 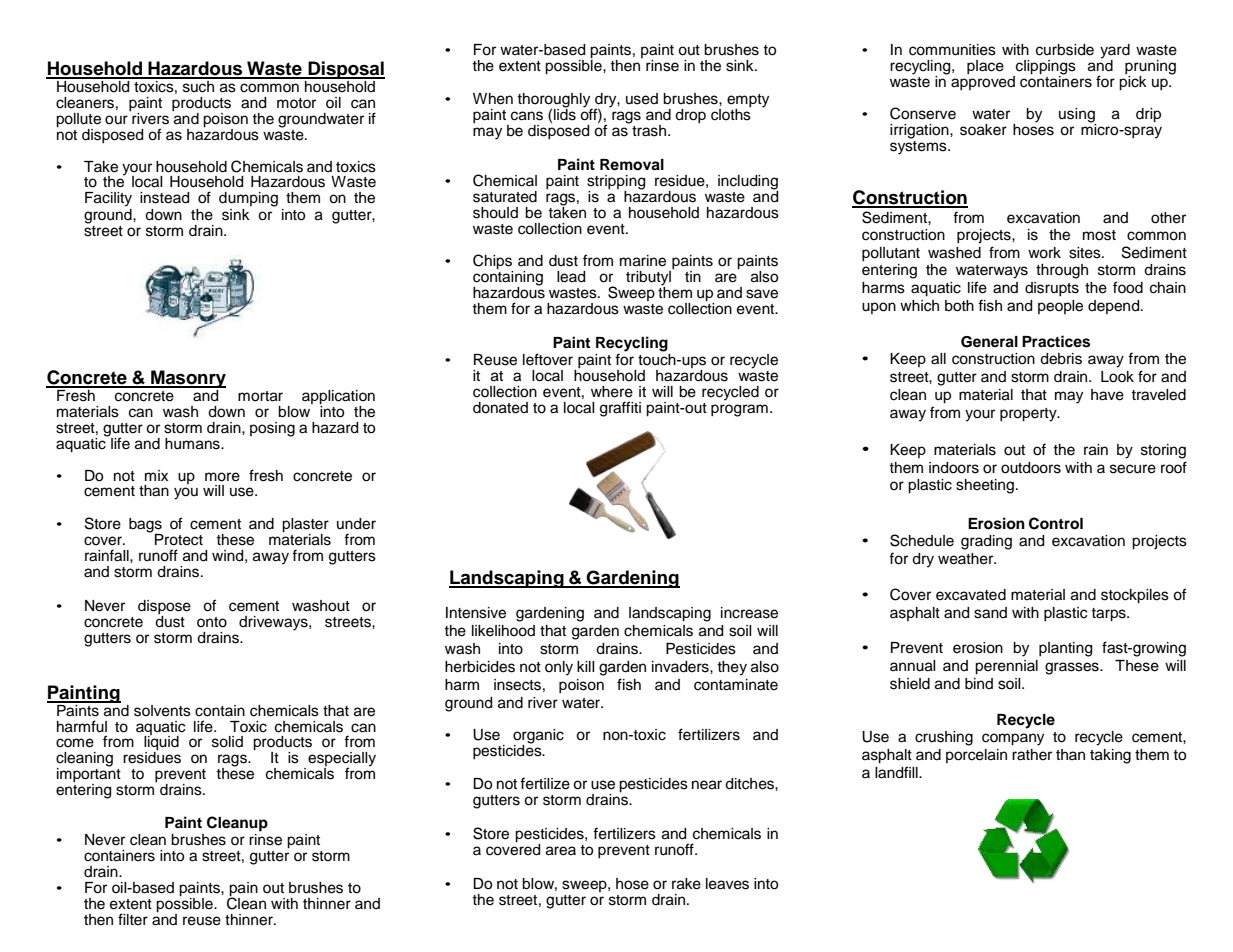 I want to click on motor, so click(x=296, y=103).
